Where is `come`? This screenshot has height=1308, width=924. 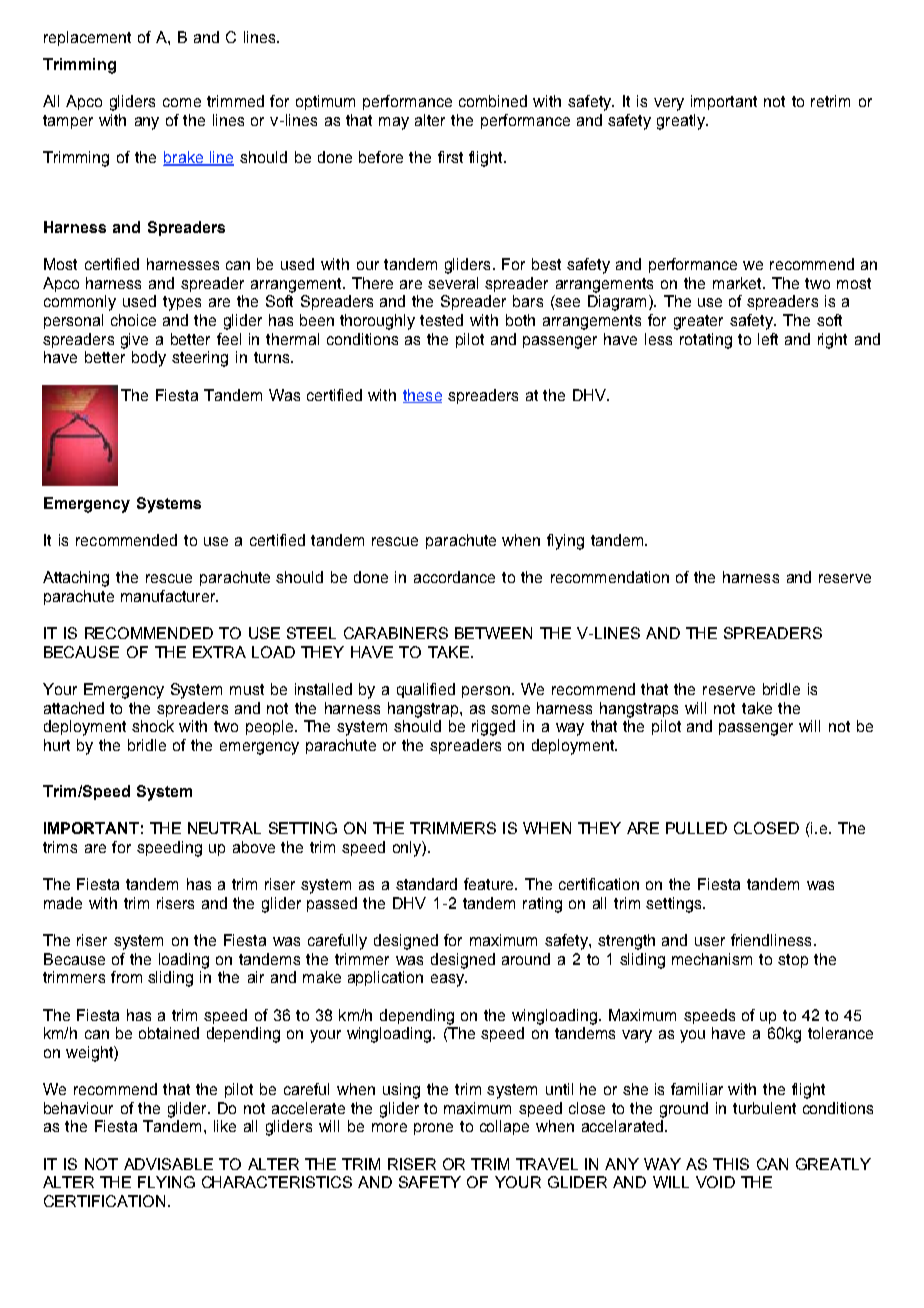 come is located at coordinates (182, 102).
